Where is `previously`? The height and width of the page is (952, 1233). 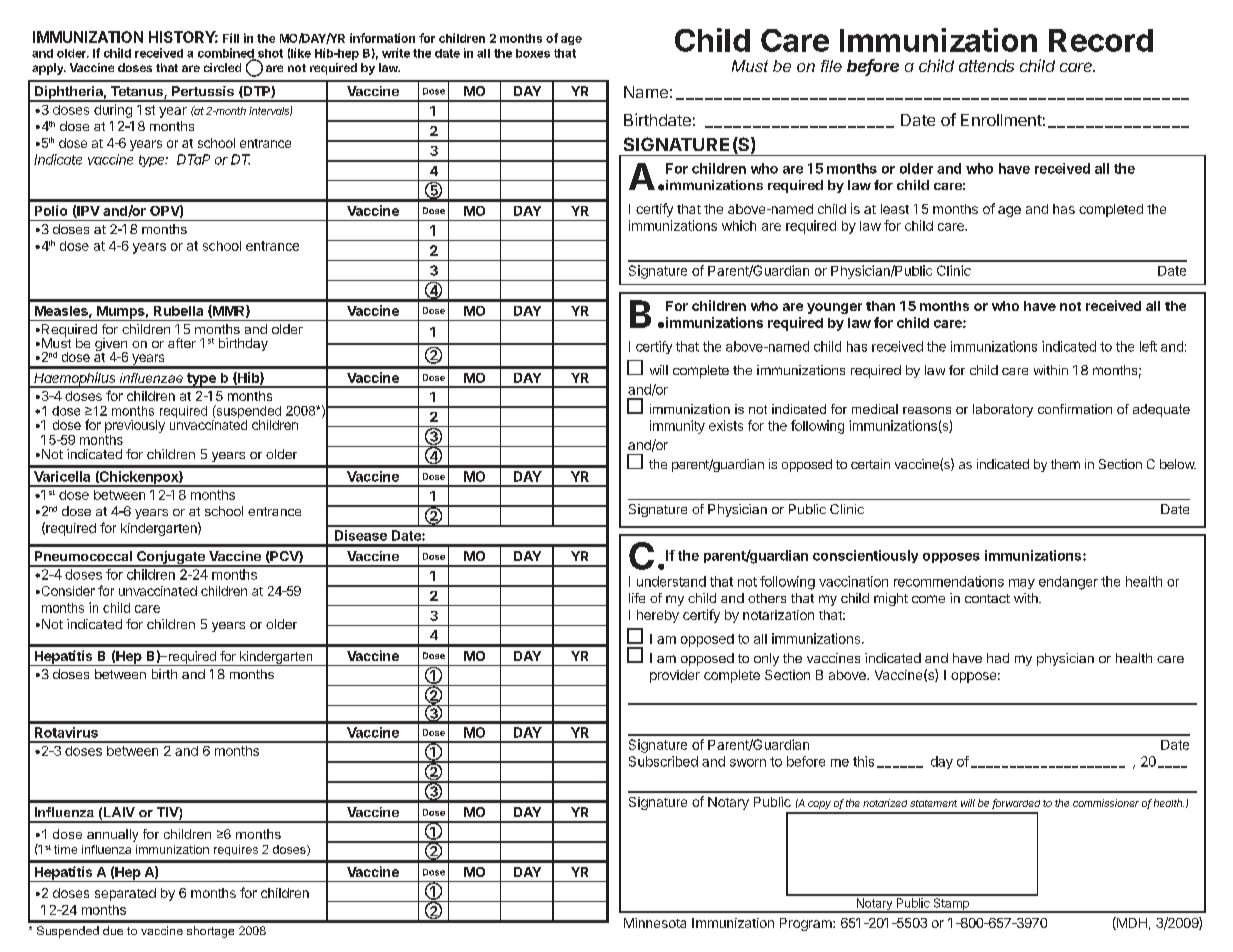
previously is located at coordinates (135, 428).
